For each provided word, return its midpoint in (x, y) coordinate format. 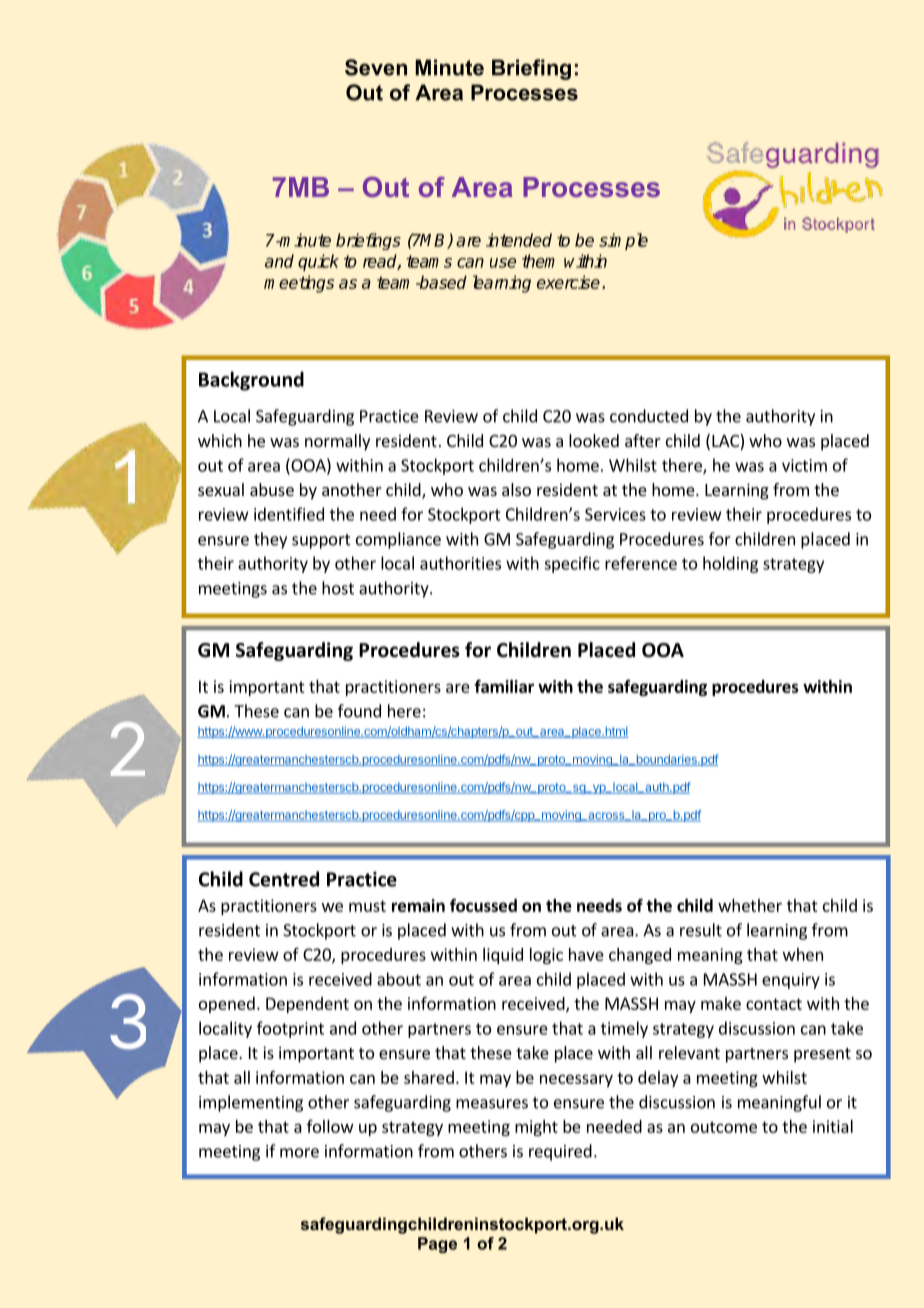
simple (623, 241)
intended (519, 240)
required (560, 1152)
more (299, 1153)
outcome (724, 1127)
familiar (504, 686)
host (338, 588)
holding (730, 564)
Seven (376, 67)
